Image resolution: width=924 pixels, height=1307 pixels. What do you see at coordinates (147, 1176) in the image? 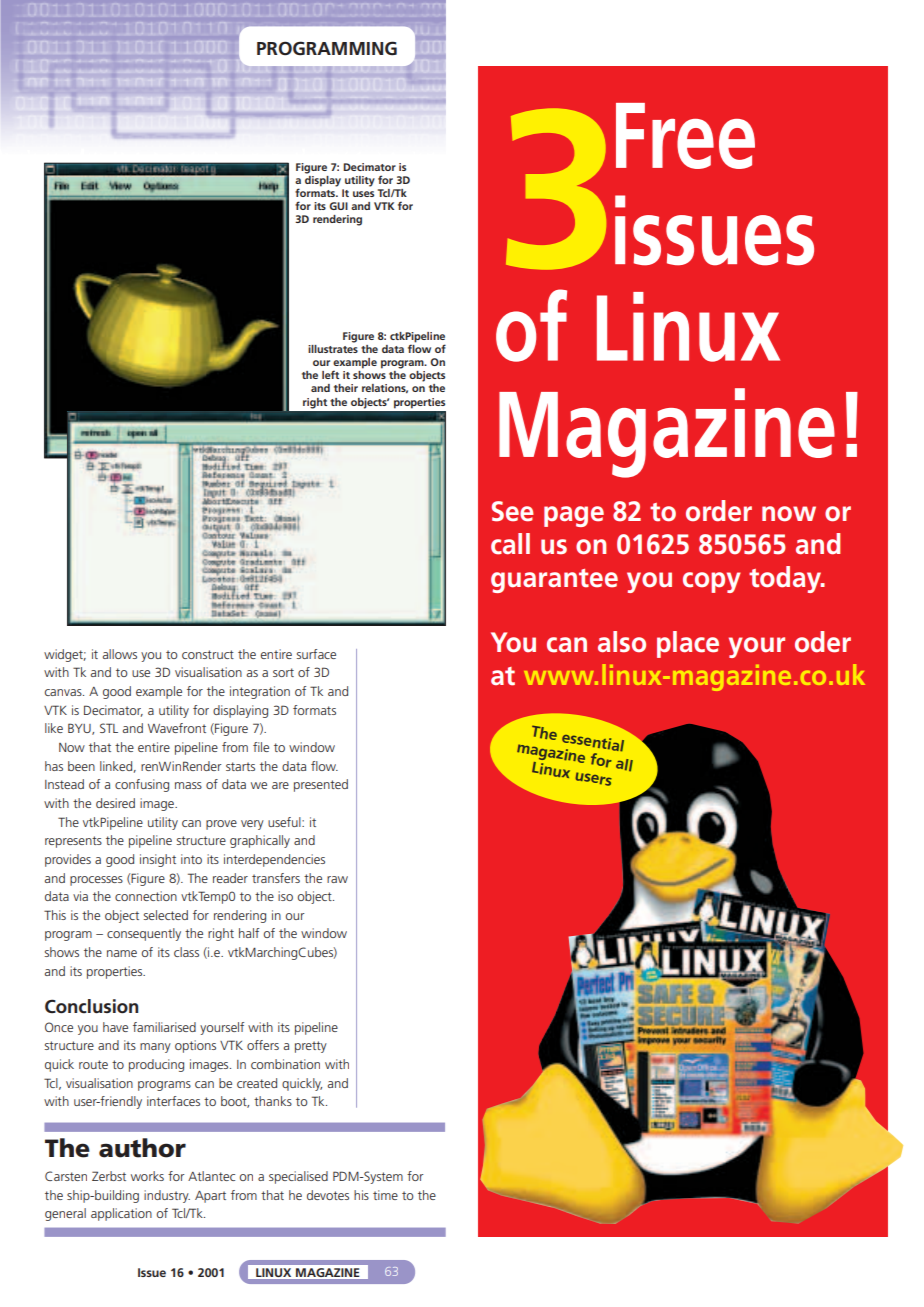
I see `works` at bounding box center [147, 1176].
